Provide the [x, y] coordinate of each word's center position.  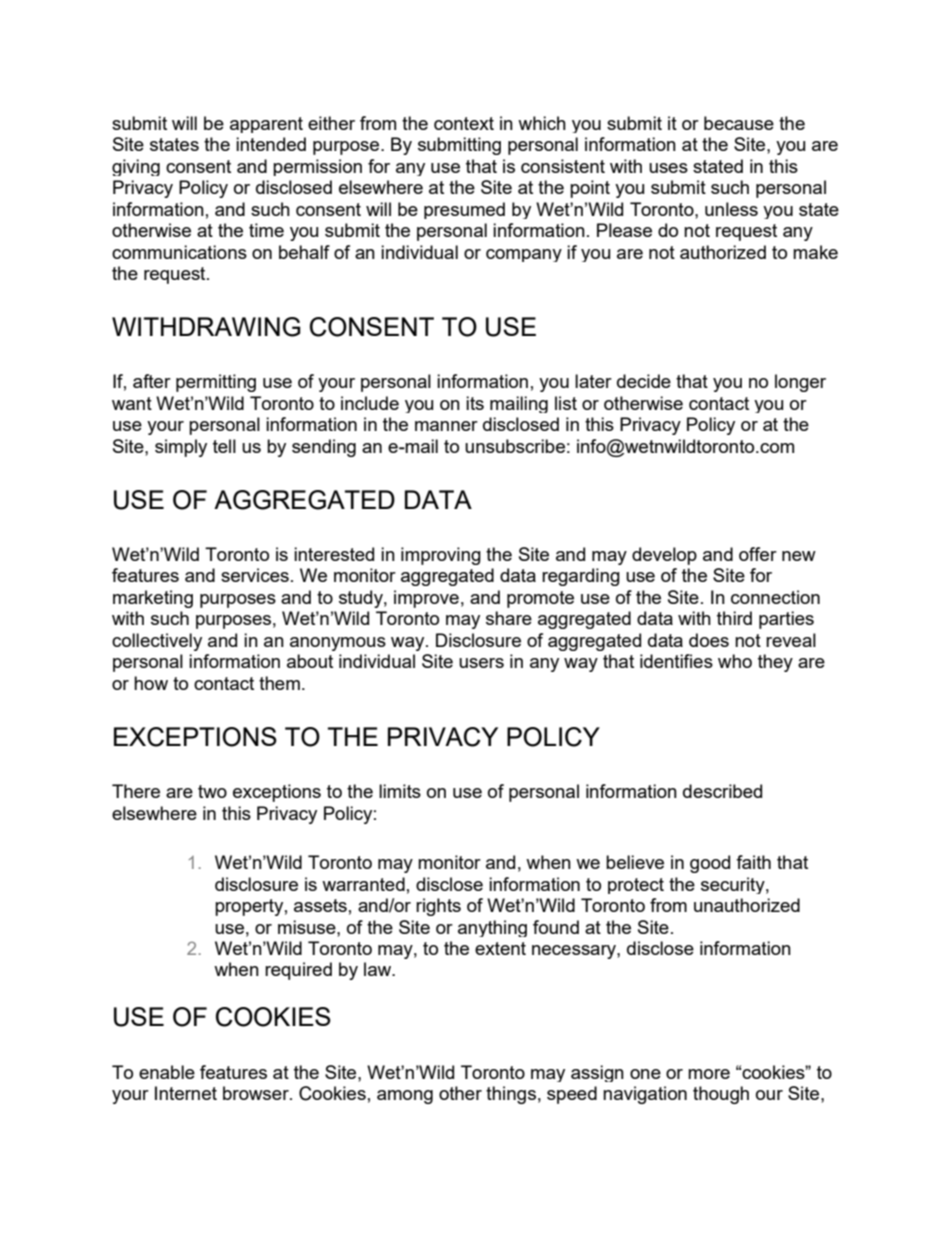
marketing [153, 599]
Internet [186, 1093]
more [709, 1074]
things [511, 1095]
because [739, 123]
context [464, 123]
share [509, 618]
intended [271, 144]
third [734, 618]
